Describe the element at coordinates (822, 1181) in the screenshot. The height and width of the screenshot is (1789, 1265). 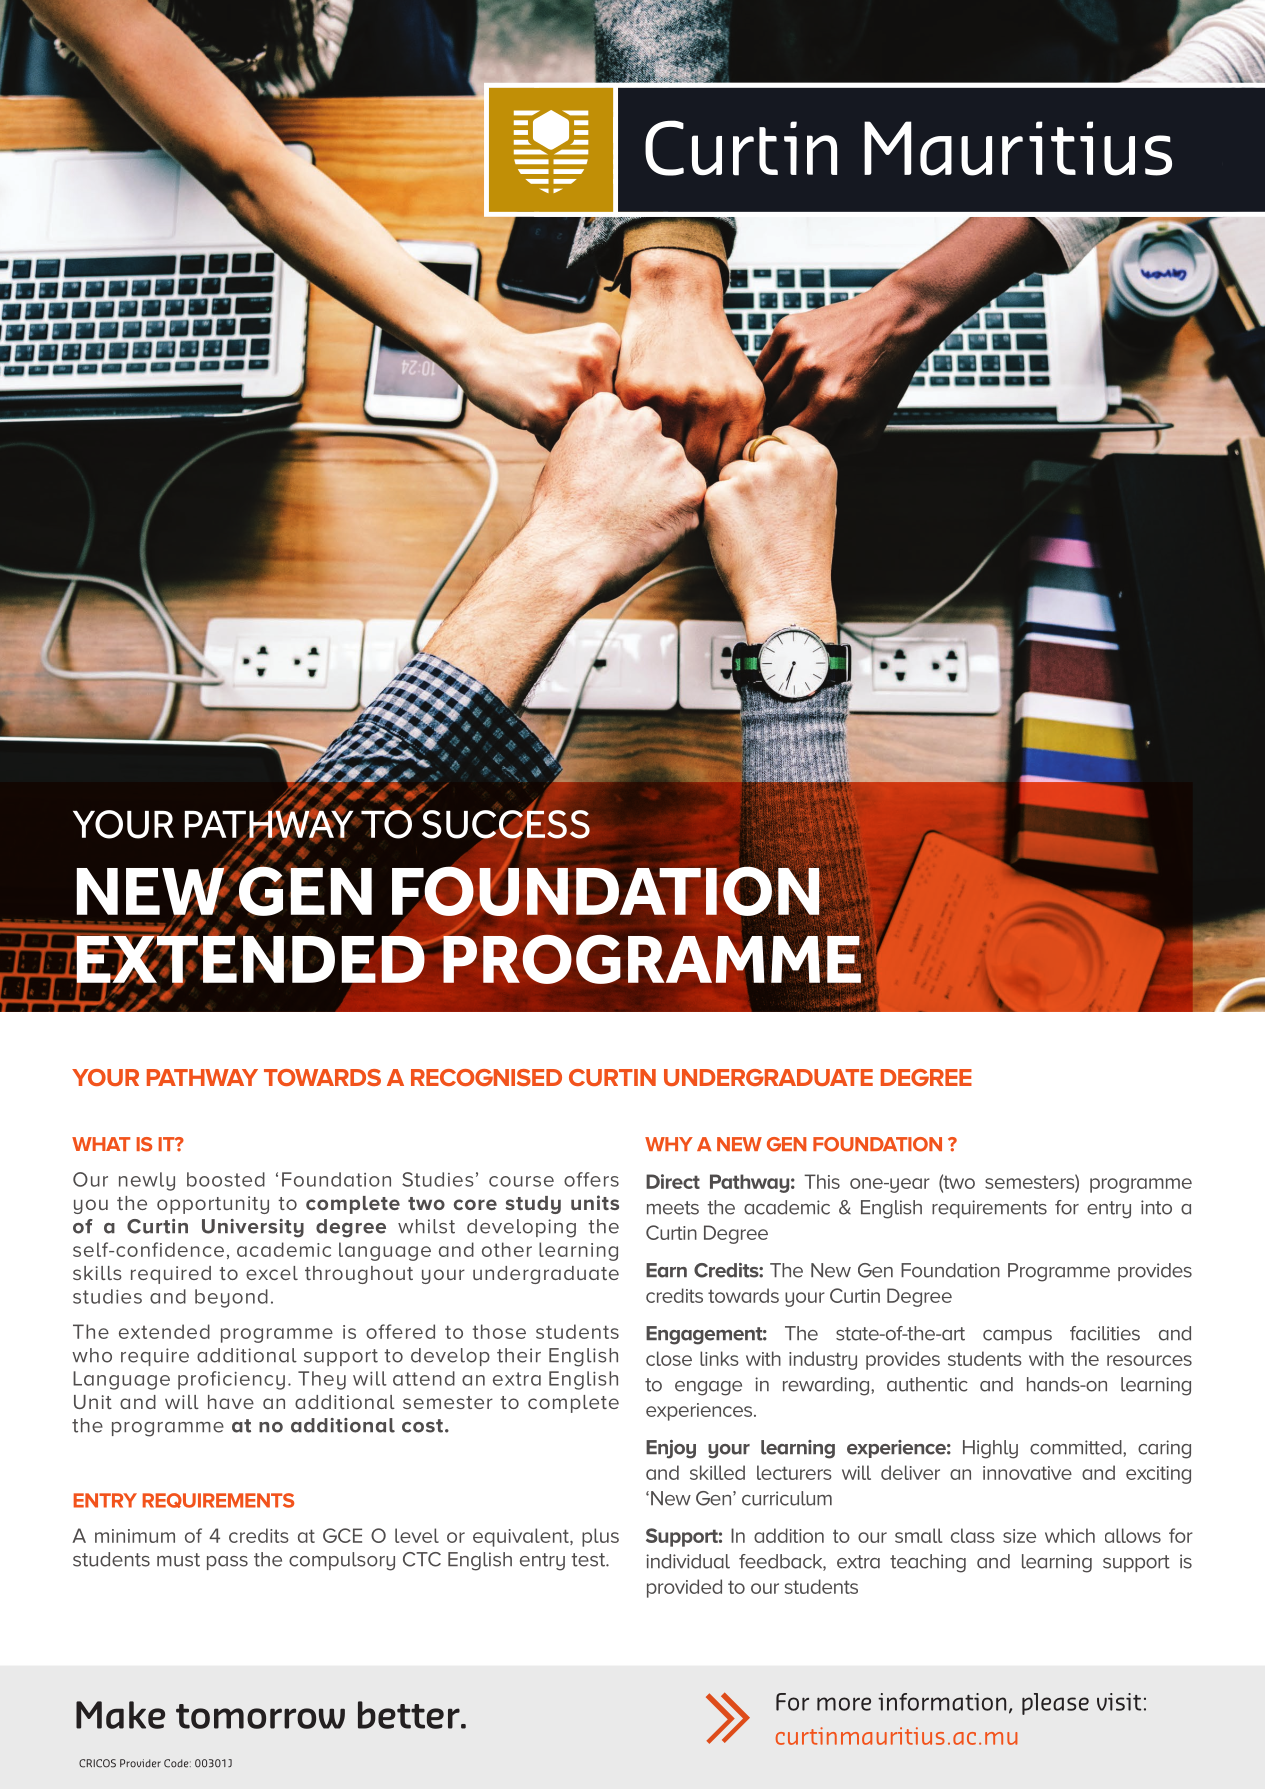
I see `This` at that location.
